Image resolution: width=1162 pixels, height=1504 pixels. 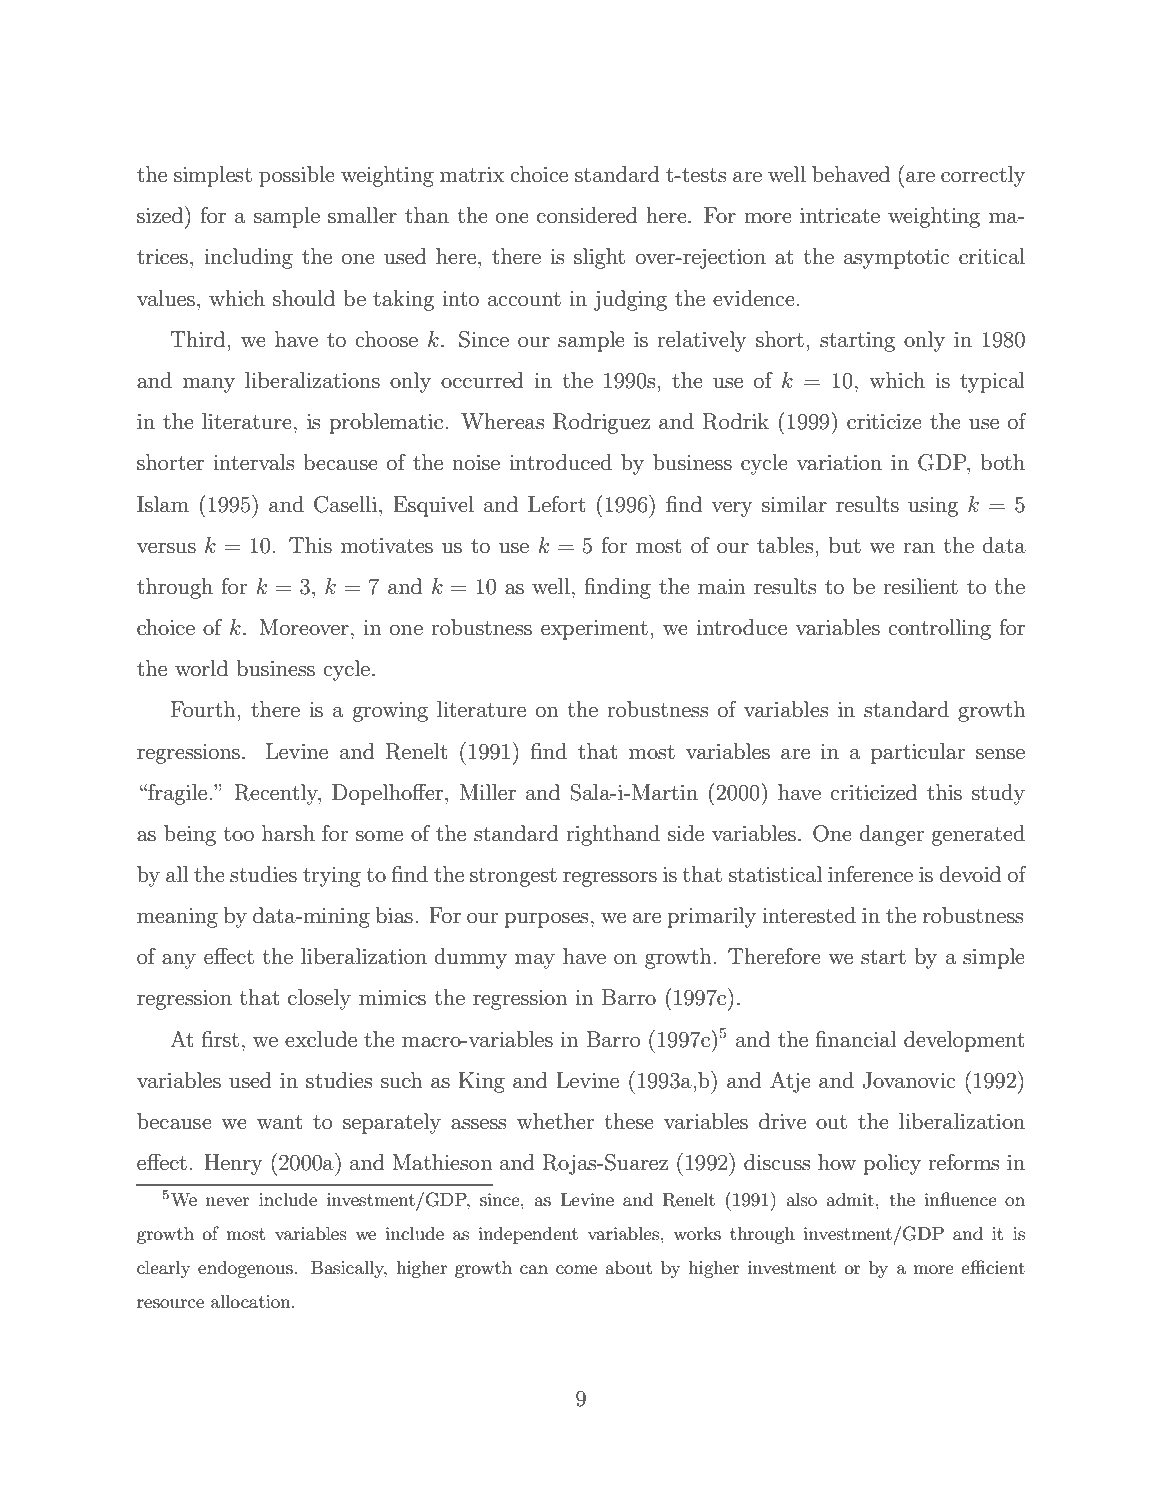 I want to click on Fourth, so click(x=204, y=709).
